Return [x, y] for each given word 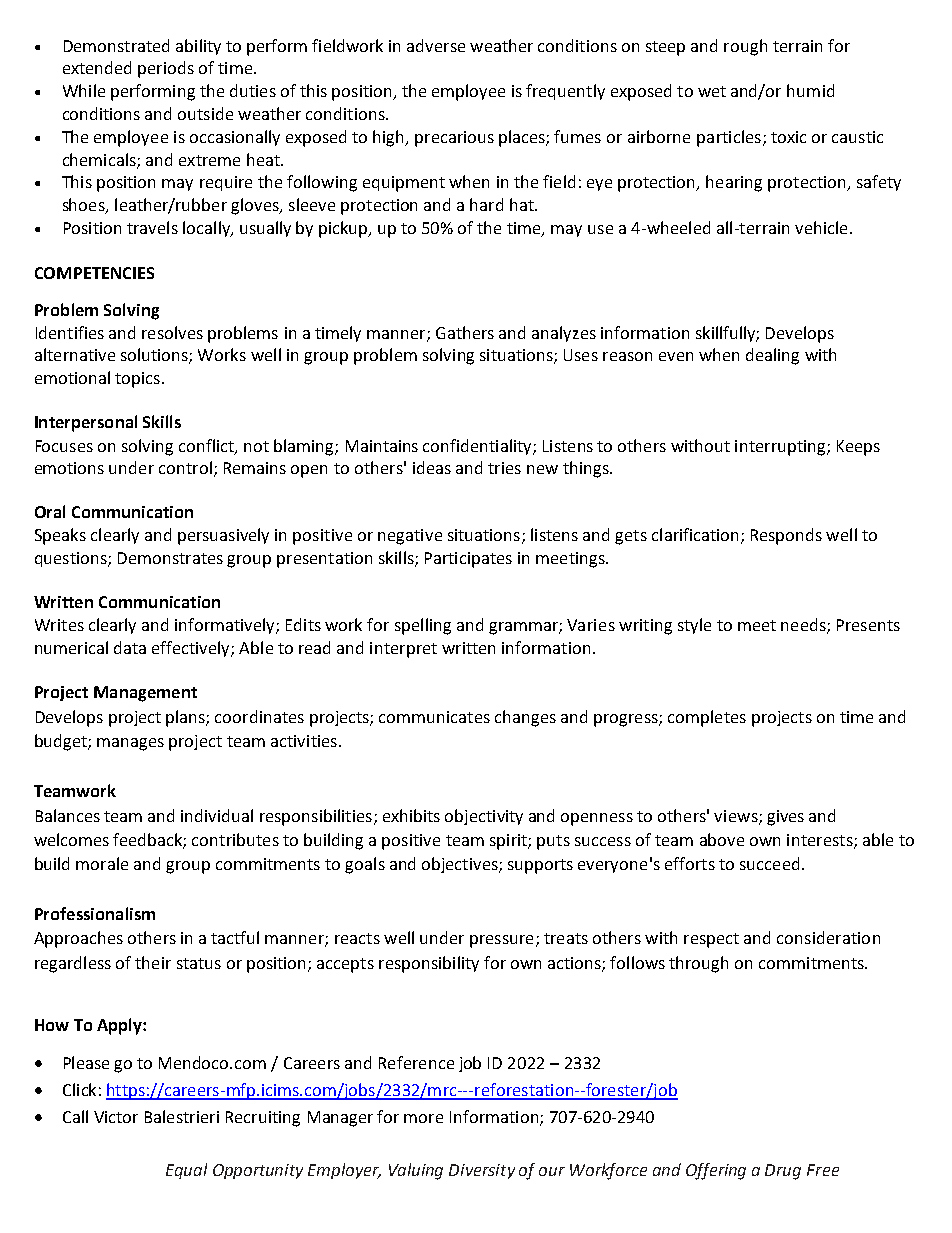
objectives [461, 865]
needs [804, 626]
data [130, 647]
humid [810, 90]
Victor [116, 1117]
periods [166, 69]
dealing [772, 356]
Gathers [465, 332]
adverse [436, 45]
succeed [769, 863]
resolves [172, 332]
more [423, 1118]
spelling [423, 626]
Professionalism [95, 913]
